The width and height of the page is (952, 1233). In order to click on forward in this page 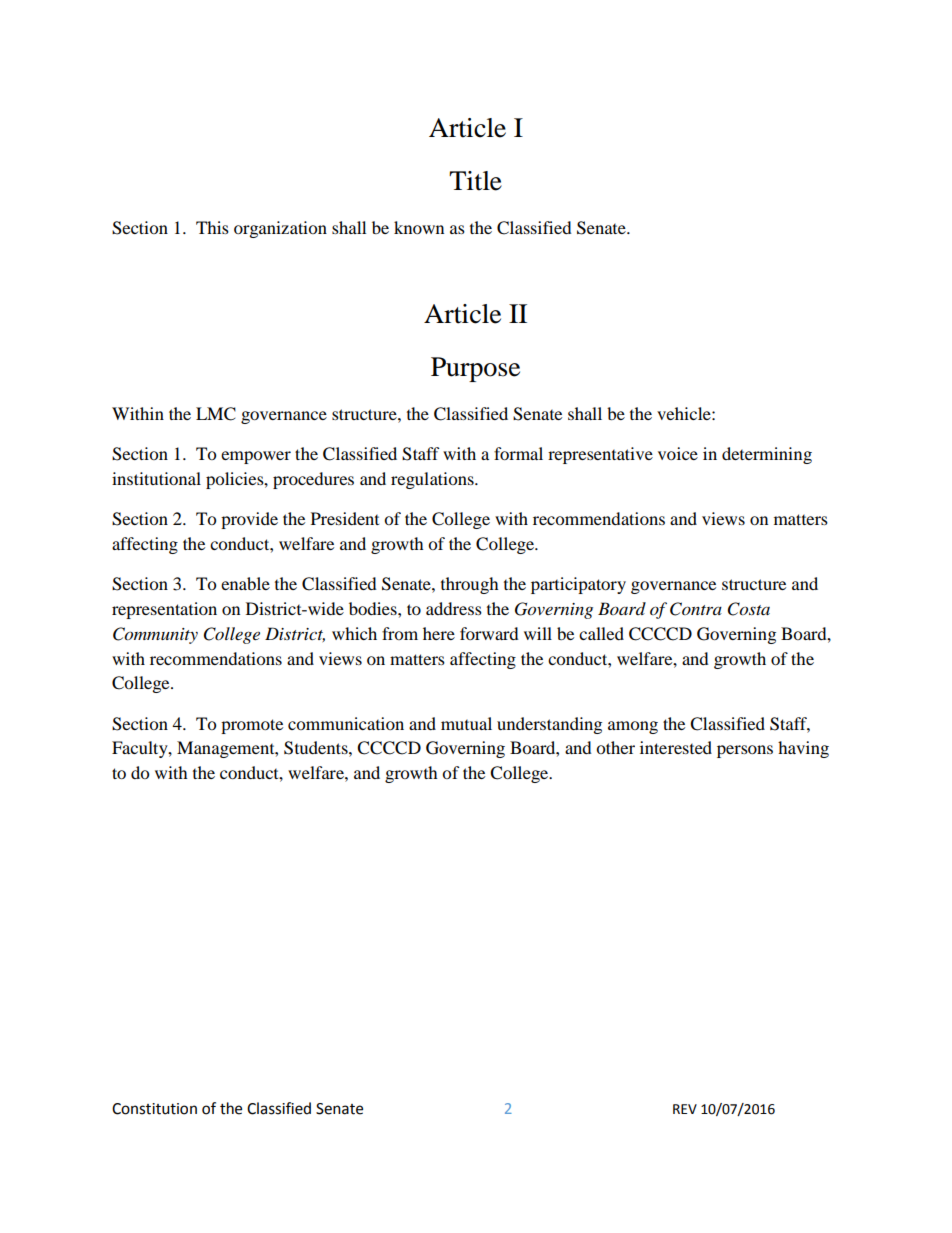, I will do `click(489, 633)`.
